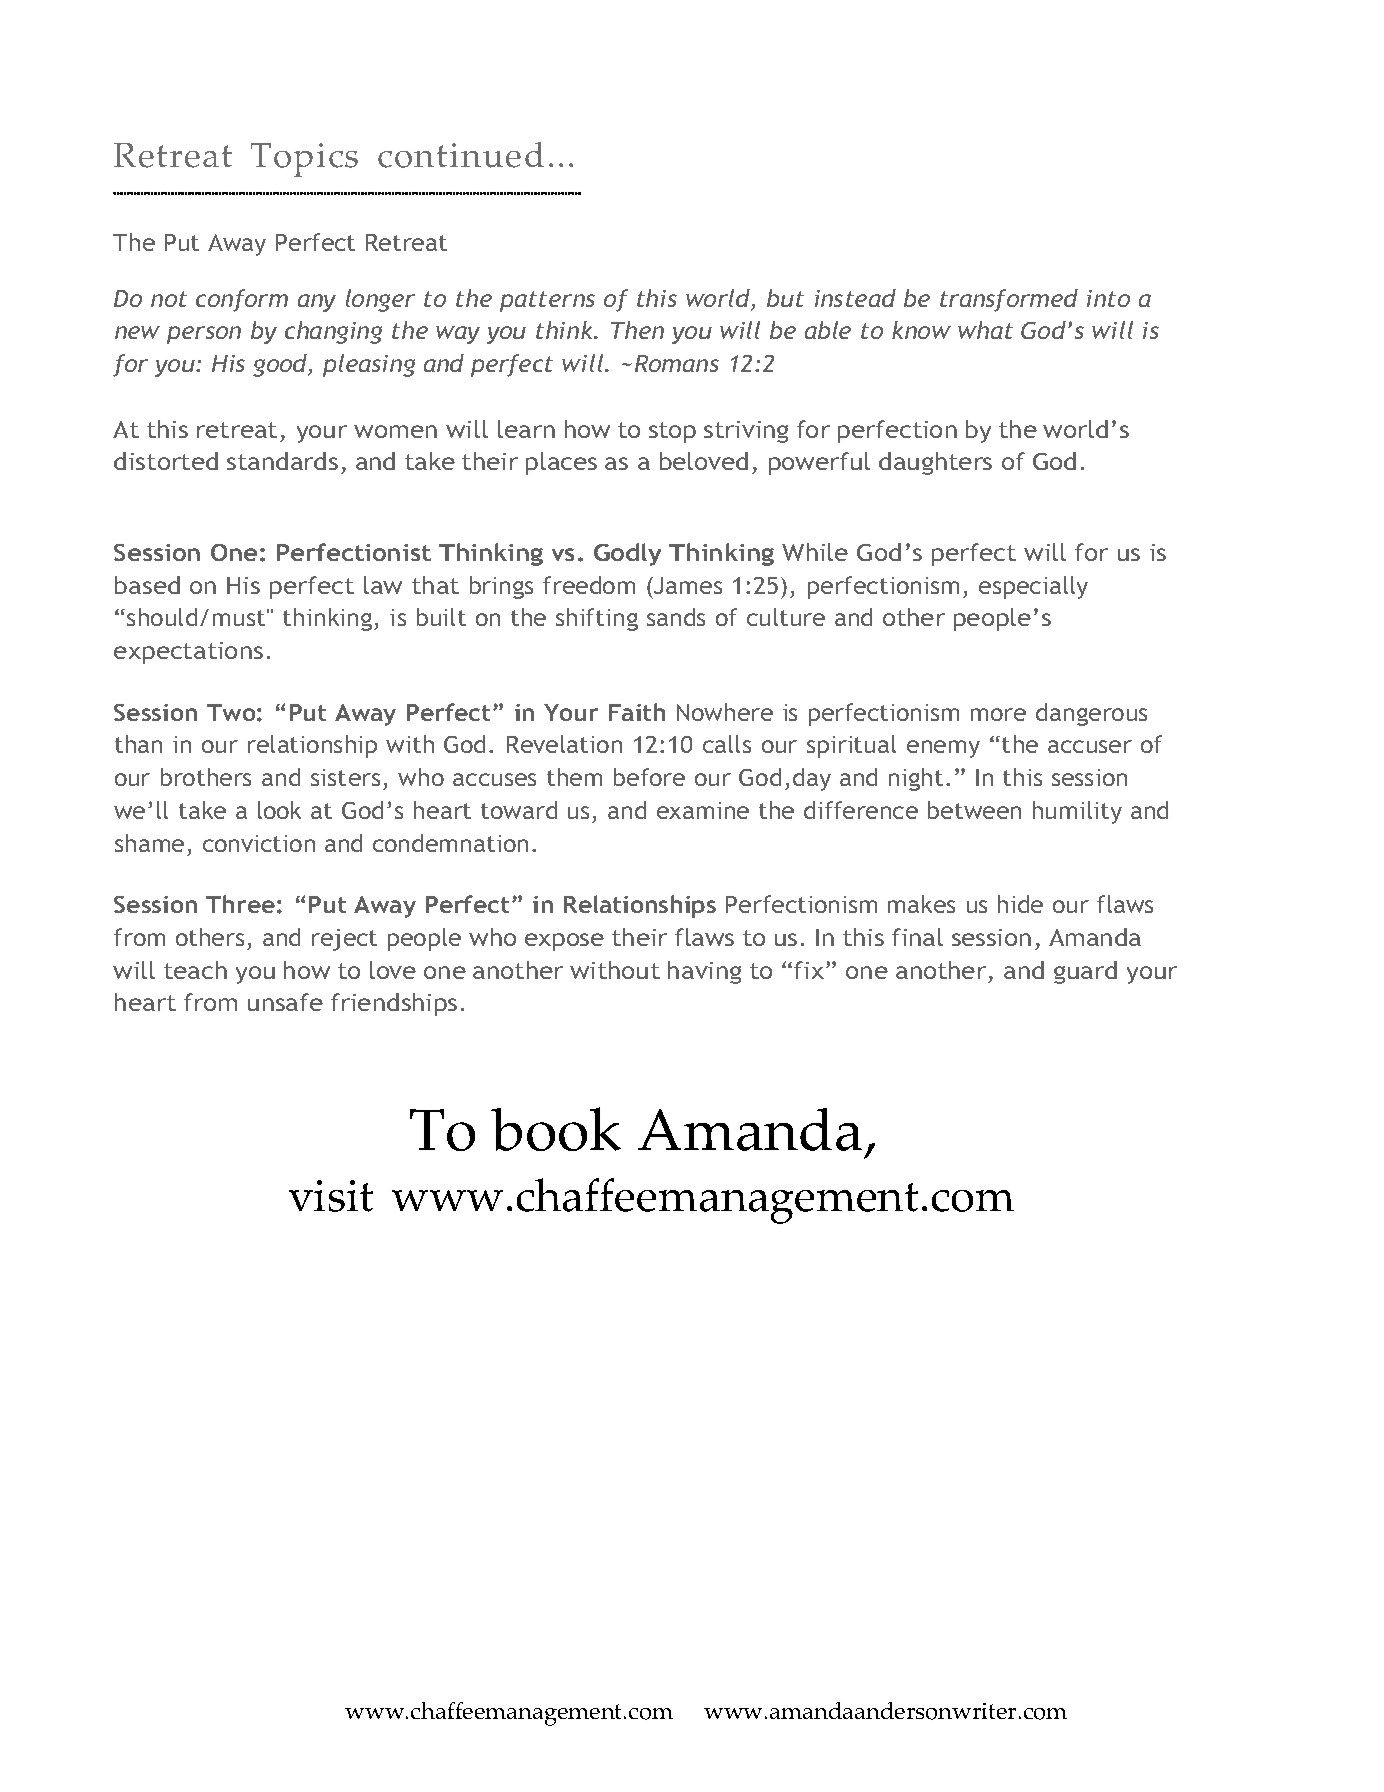 Image resolution: width=1384 pixels, height=1792 pixels. Describe the element at coordinates (556, 1129) in the image. I see `book` at that location.
